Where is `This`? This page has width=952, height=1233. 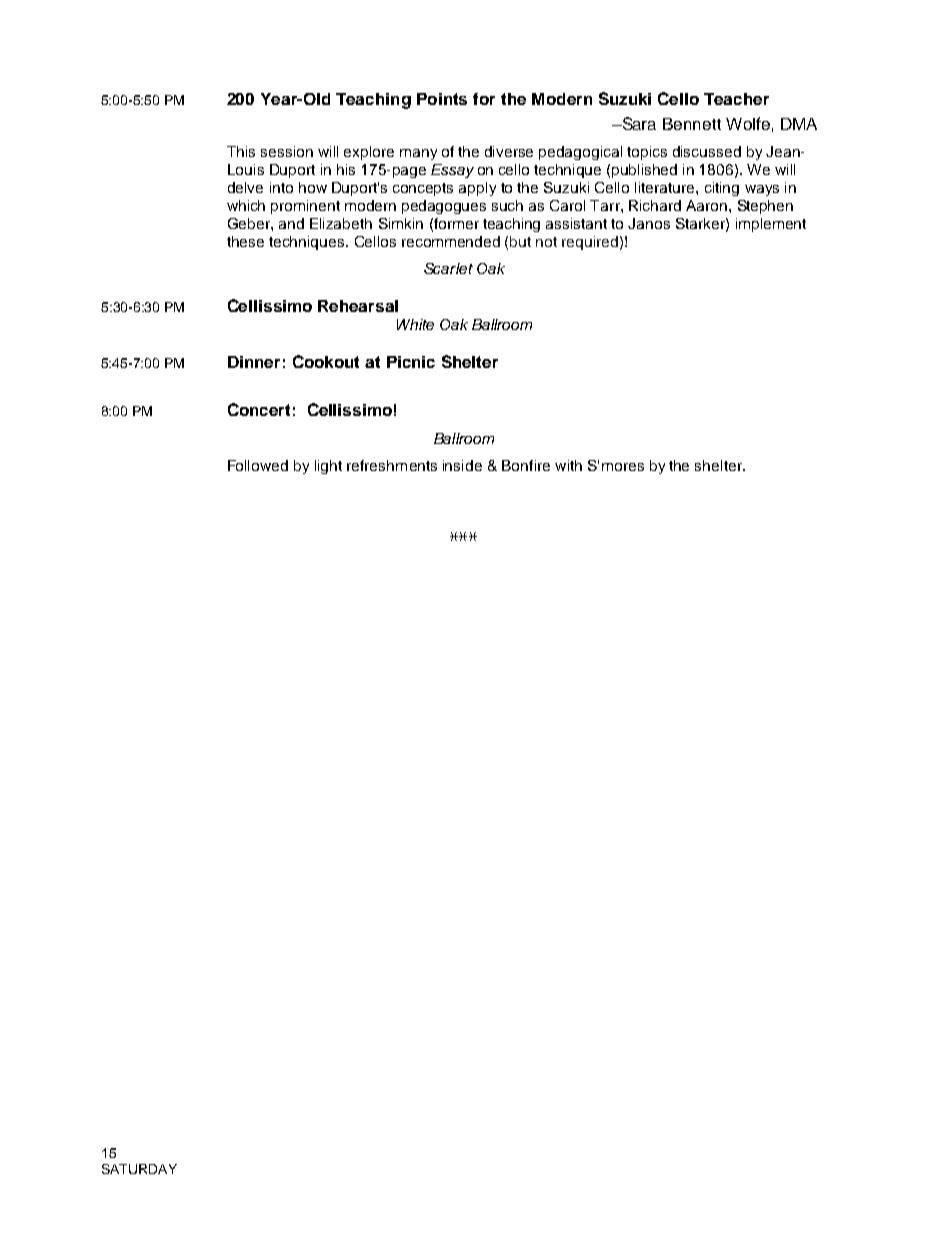
This is located at coordinates (241, 151).
